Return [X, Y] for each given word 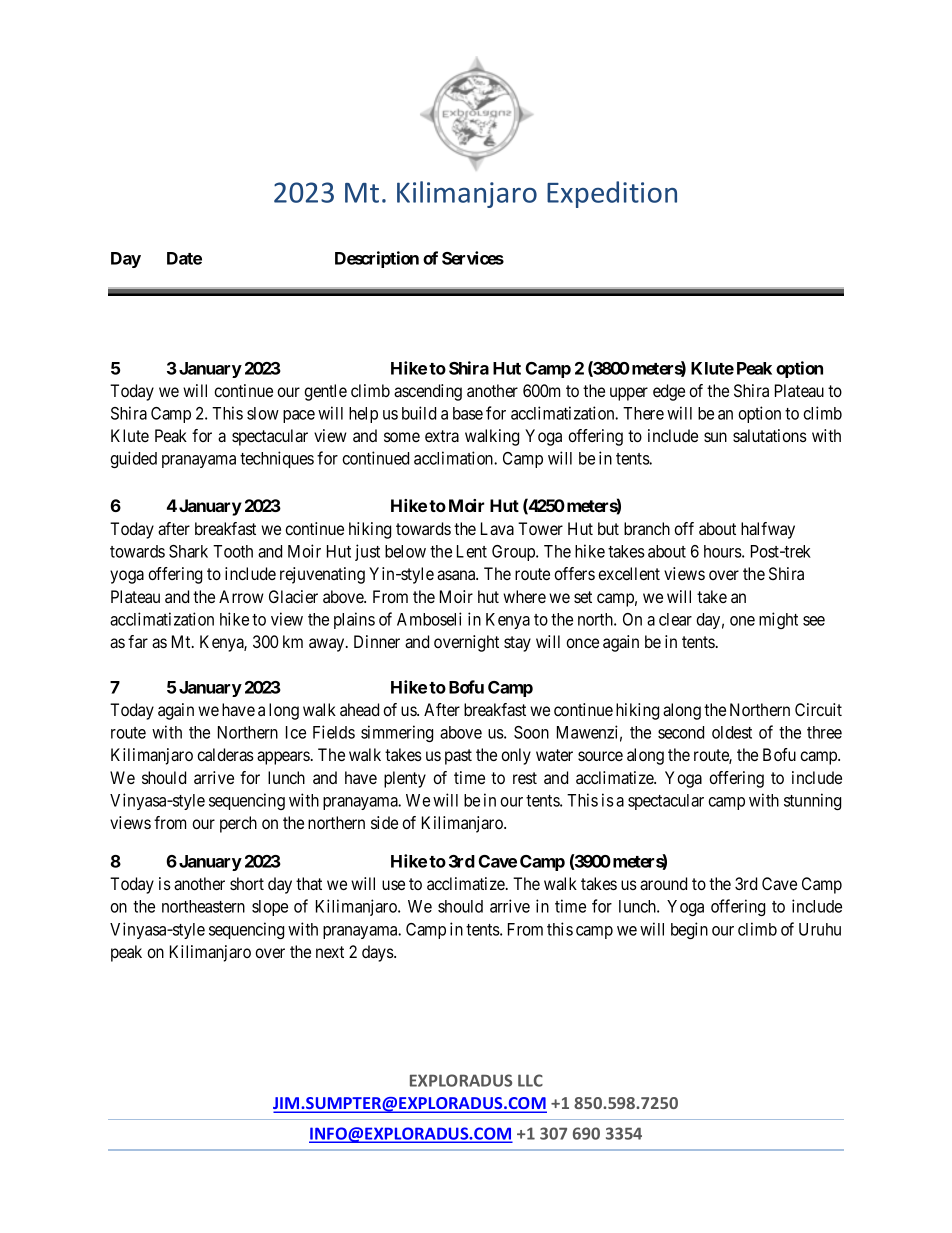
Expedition [612, 194]
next [330, 952]
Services [473, 258]
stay [517, 644]
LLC [530, 1080]
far [138, 641]
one [742, 621]
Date [184, 258]
